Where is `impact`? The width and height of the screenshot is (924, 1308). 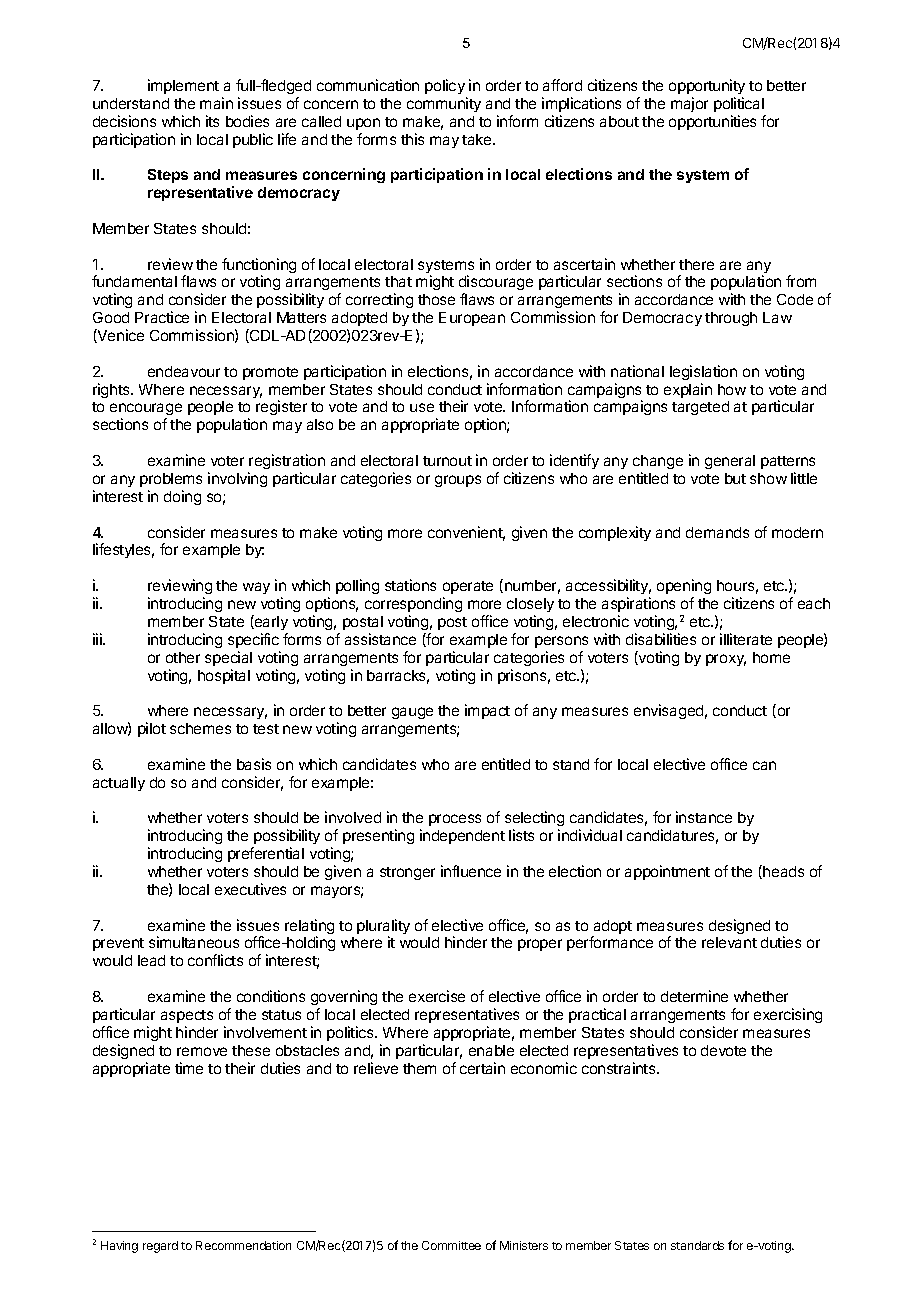 impact is located at coordinates (487, 711).
